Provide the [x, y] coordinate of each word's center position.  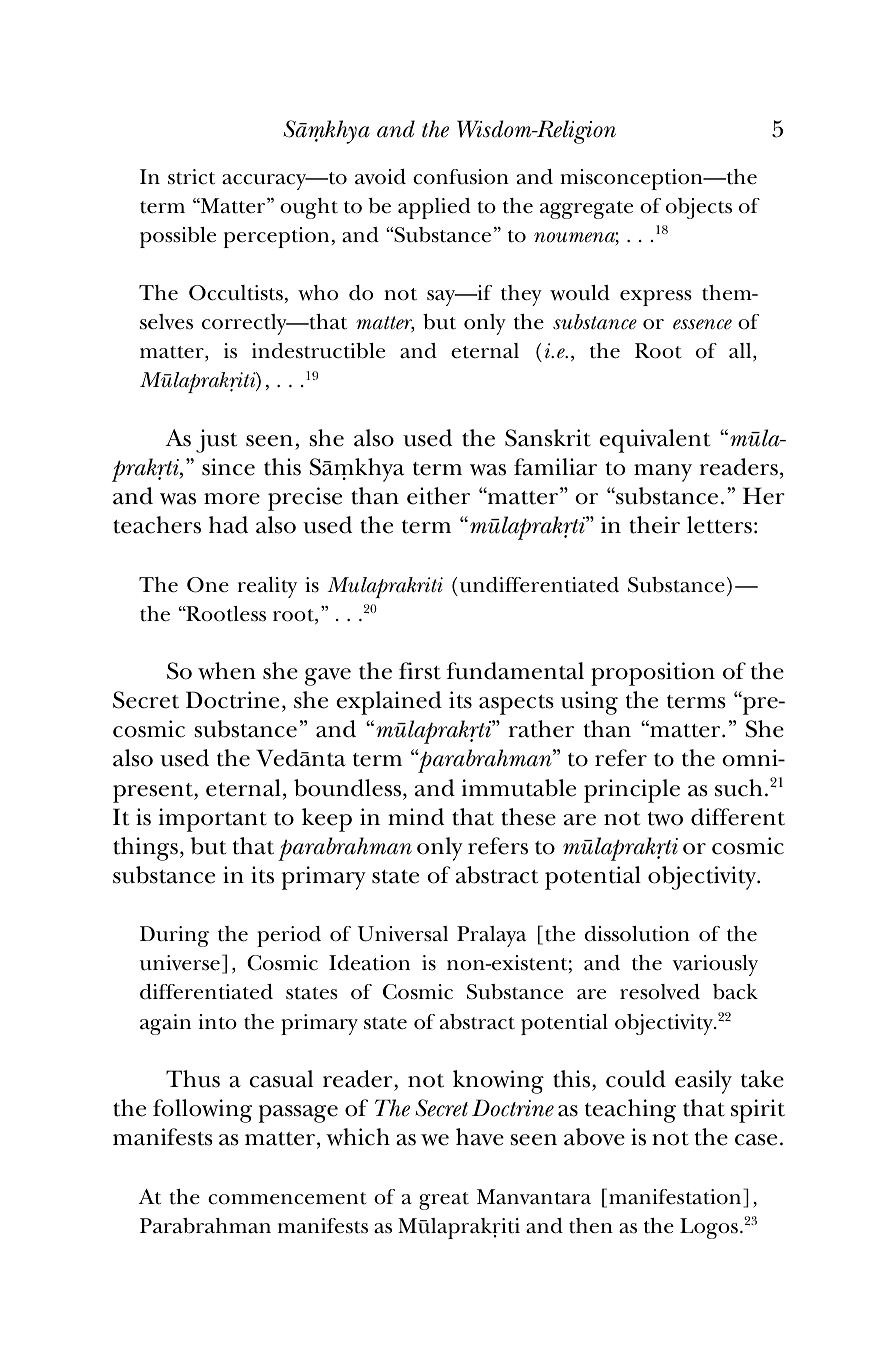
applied [434, 208]
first [420, 671]
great [444, 1201]
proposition [653, 674]
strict [191, 177]
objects [699, 208]
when [227, 671]
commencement [287, 1198]
